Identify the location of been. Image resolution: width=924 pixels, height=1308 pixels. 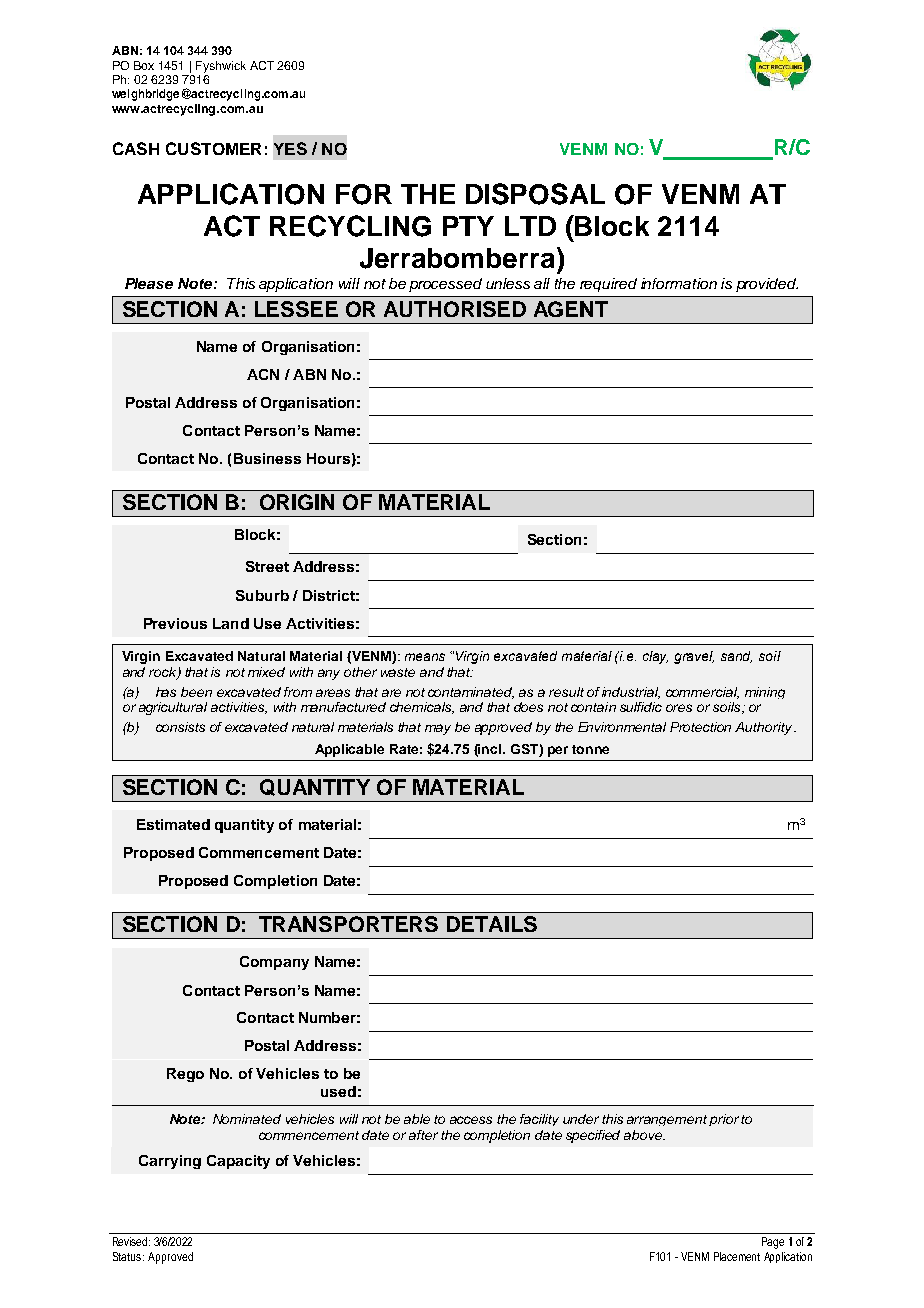
(196, 692).
